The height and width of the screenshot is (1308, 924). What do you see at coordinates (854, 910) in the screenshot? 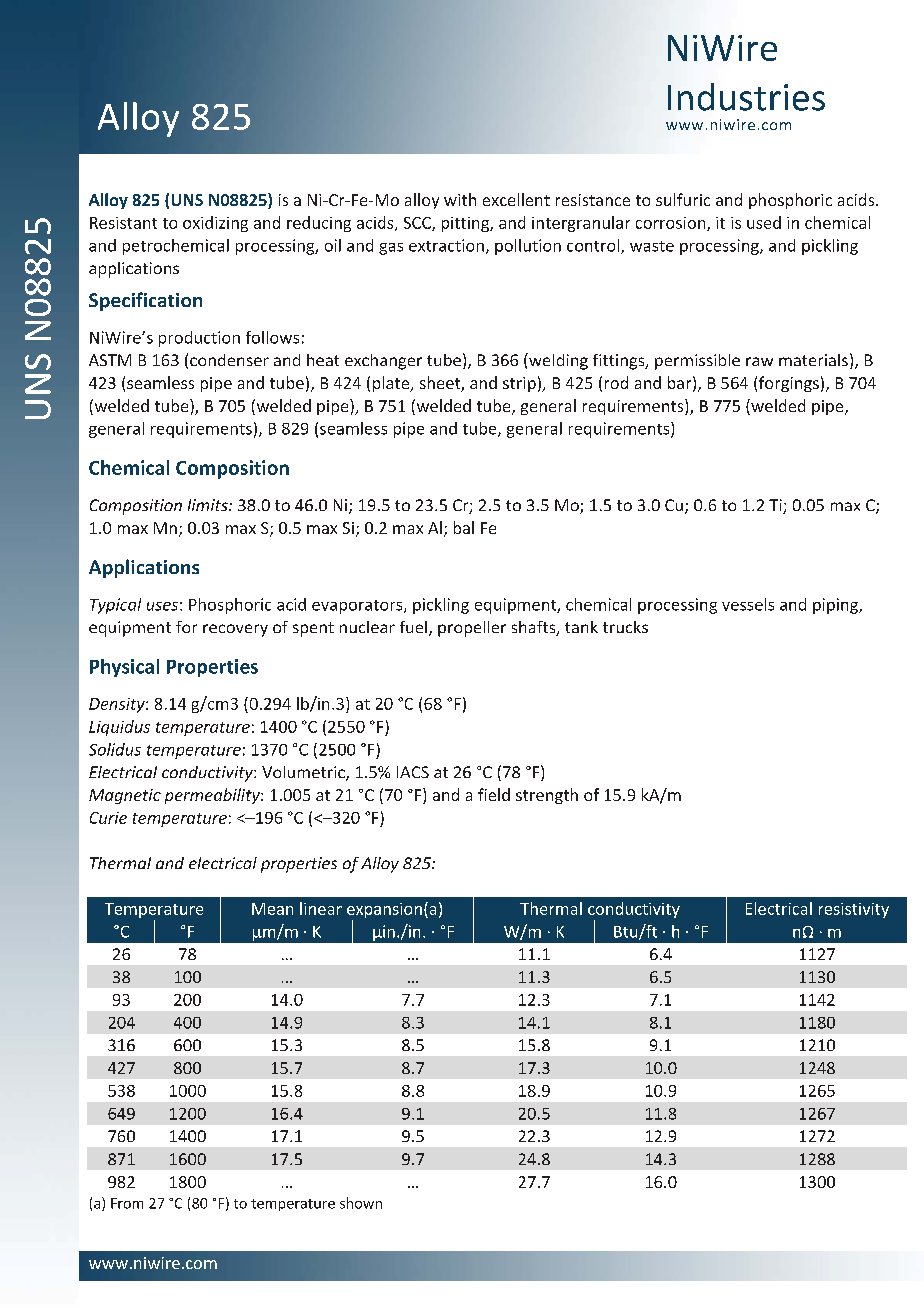
I see `resistivity` at bounding box center [854, 910].
